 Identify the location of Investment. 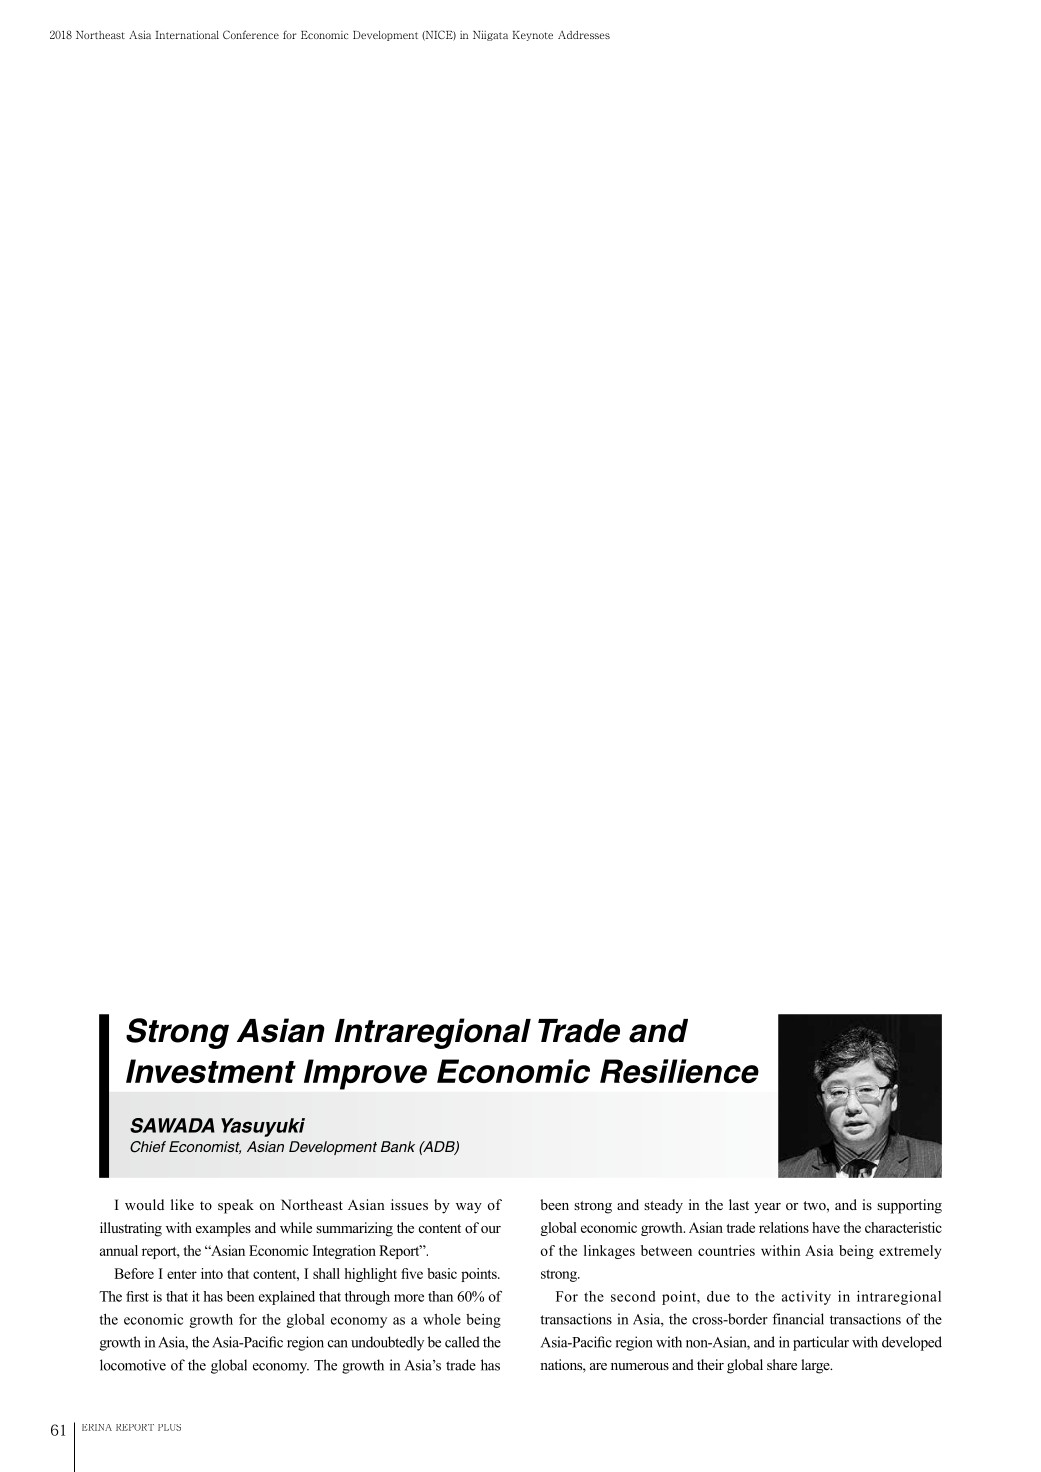
(211, 1071).
